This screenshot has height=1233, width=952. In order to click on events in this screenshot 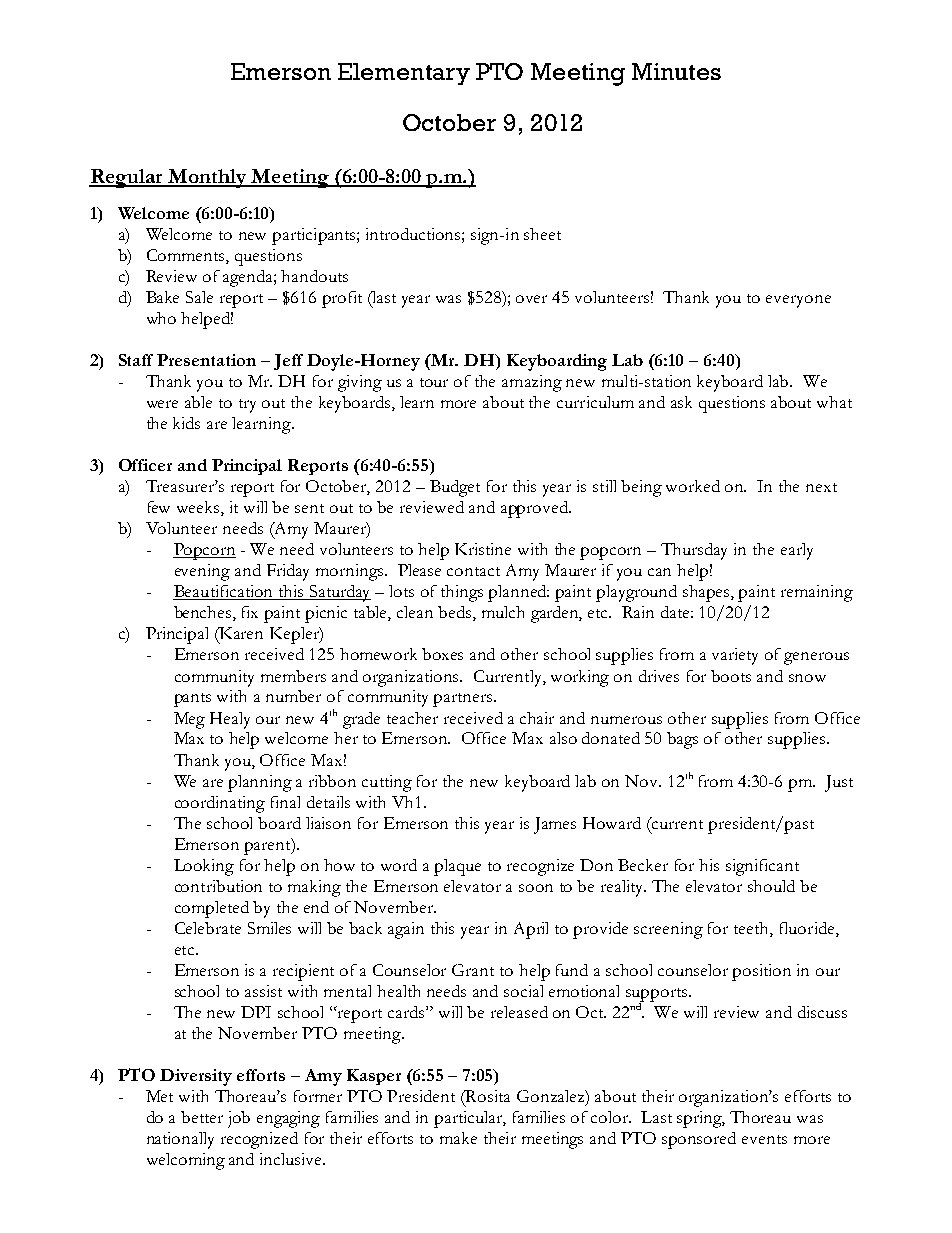, I will do `click(764, 1139)`.
